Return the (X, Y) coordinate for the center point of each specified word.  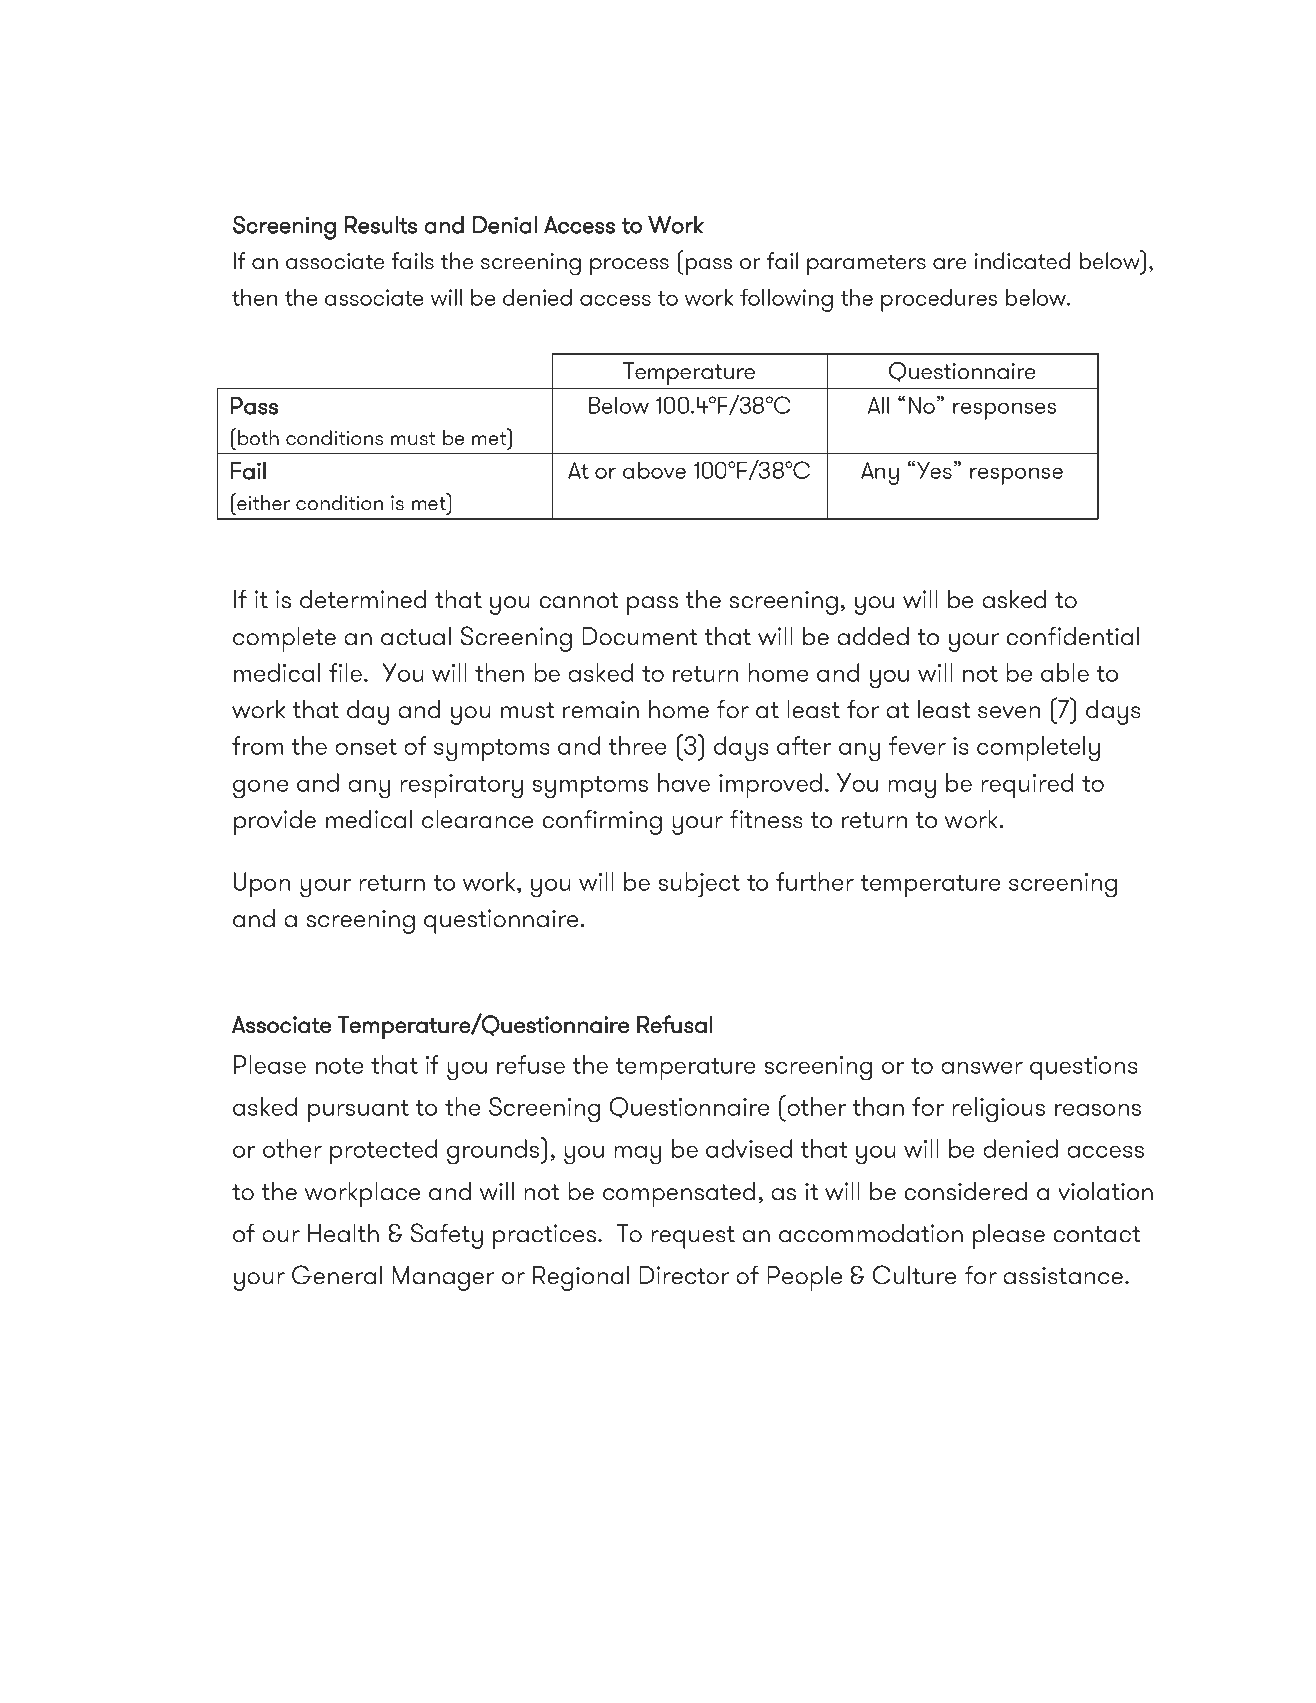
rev (554, 1614)
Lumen (217, 1583)
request (693, 1237)
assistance (1063, 1275)
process (629, 266)
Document (640, 636)
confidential (1072, 636)
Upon (262, 884)
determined (363, 599)
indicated (1022, 261)
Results (381, 225)
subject (699, 885)
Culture (914, 1275)
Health (343, 1233)
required (1027, 785)
